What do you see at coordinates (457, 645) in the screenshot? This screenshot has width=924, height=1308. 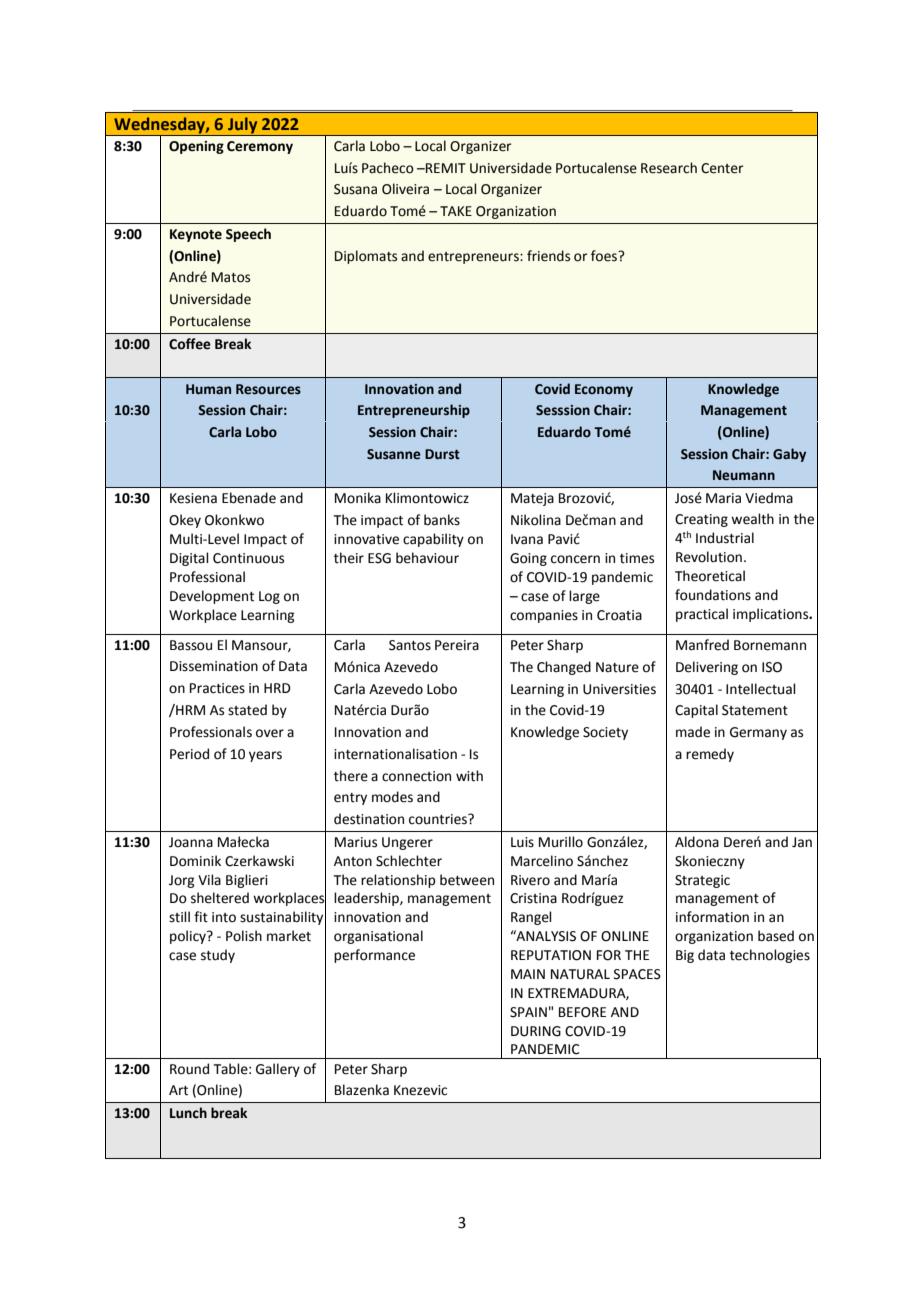 I see `Pereira` at bounding box center [457, 645].
